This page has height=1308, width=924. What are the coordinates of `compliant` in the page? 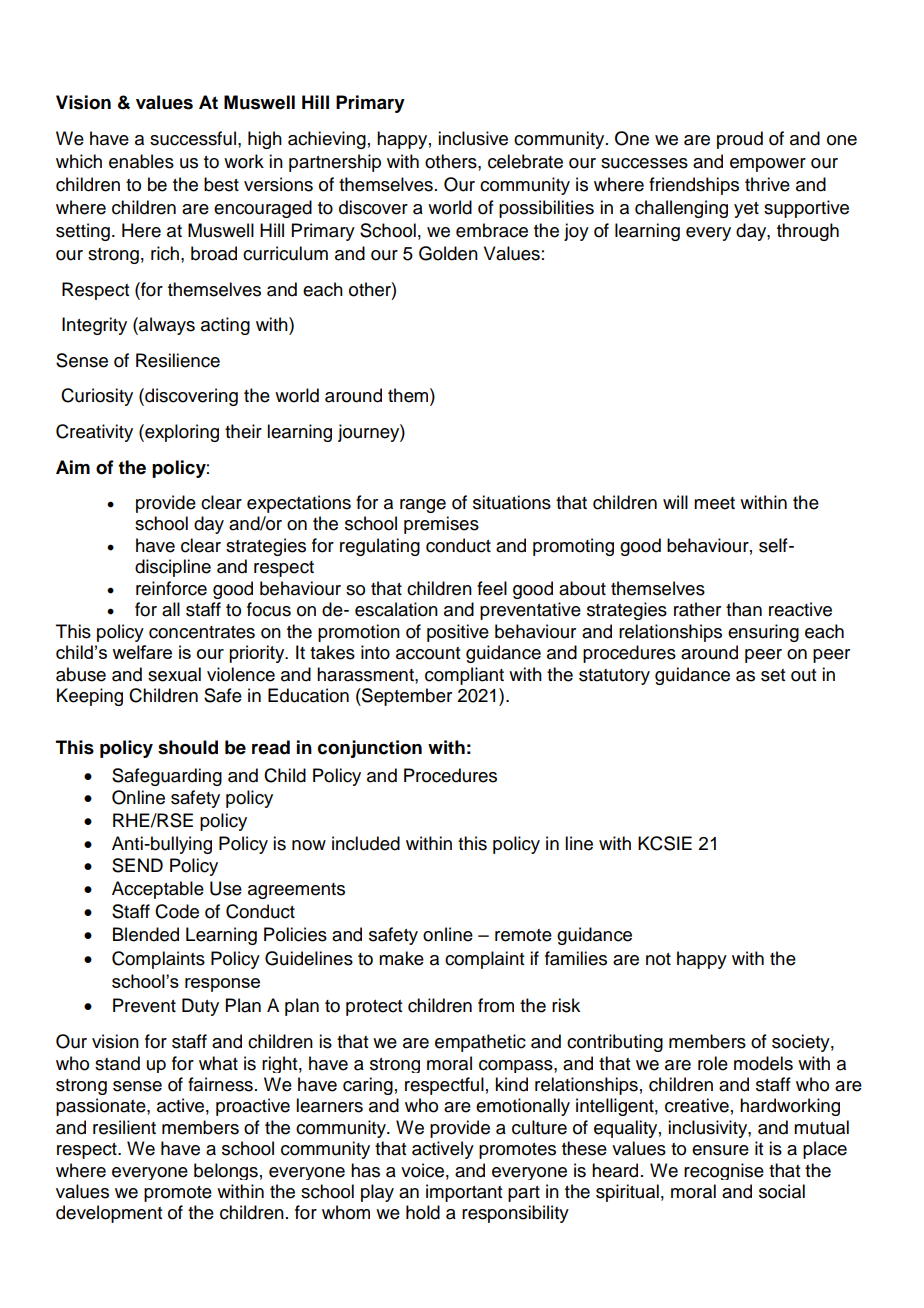 It's located at (464, 676).
